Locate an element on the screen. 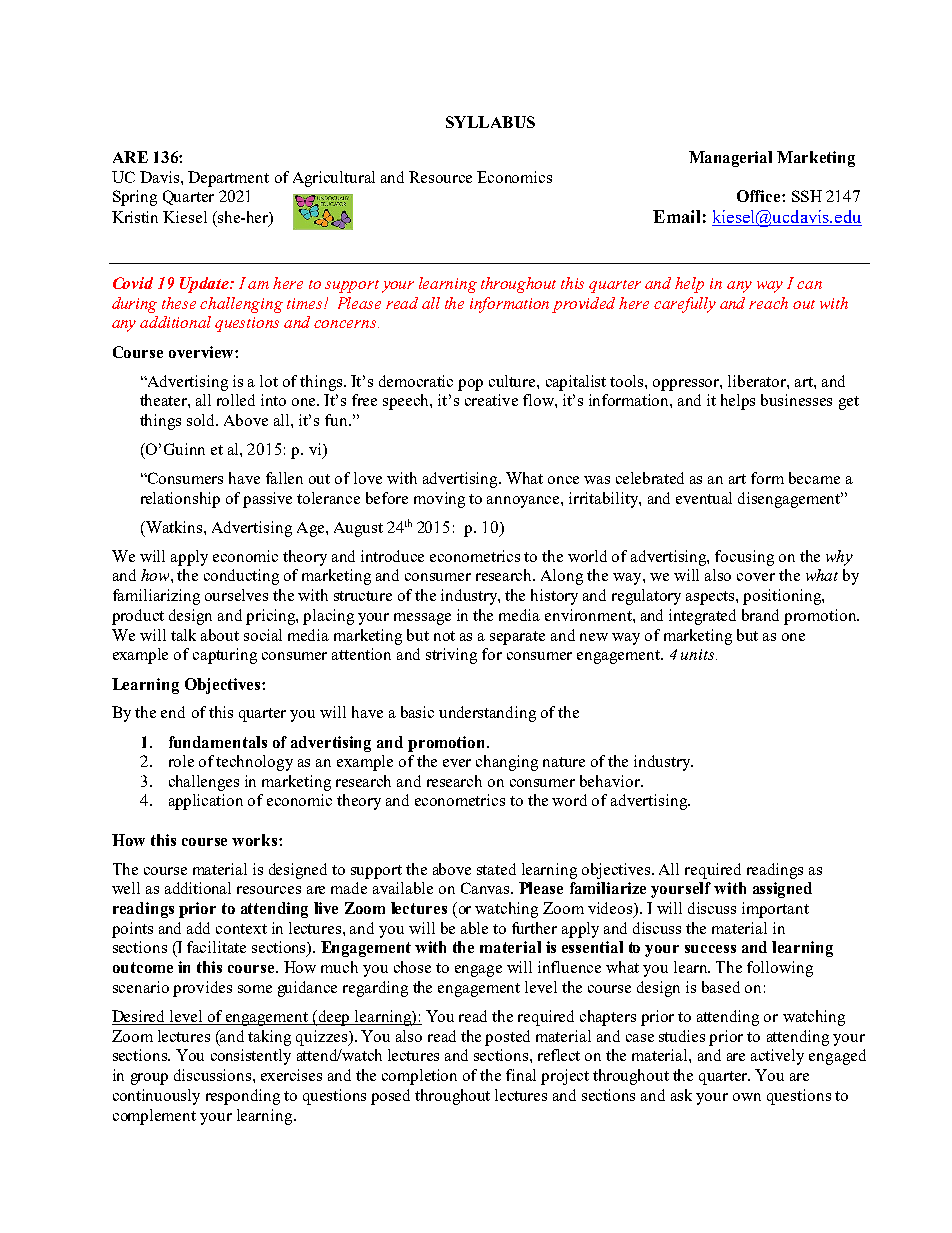  about is located at coordinates (220, 635).
